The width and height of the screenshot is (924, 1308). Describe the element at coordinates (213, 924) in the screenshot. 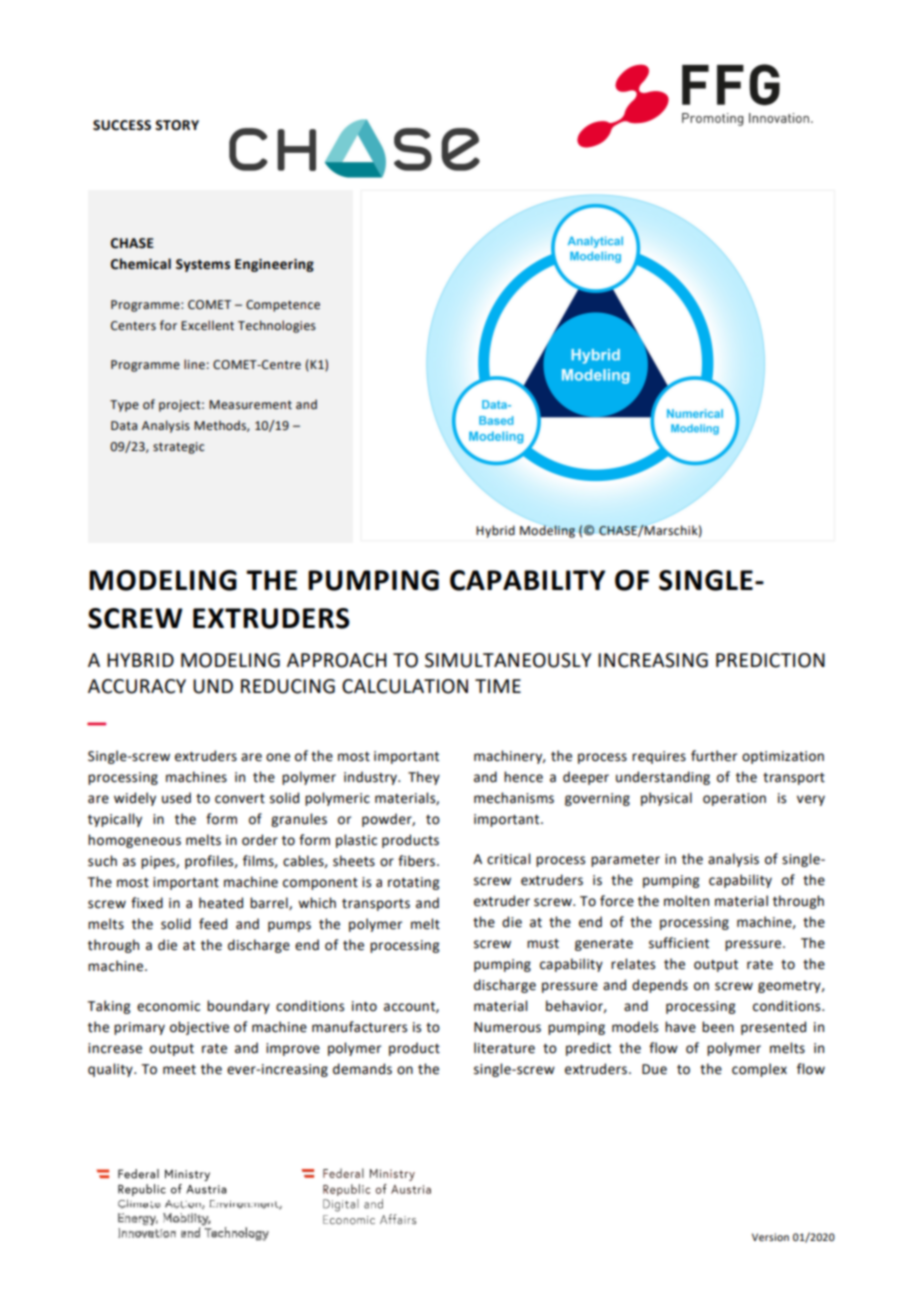

I see `feed` at that location.
